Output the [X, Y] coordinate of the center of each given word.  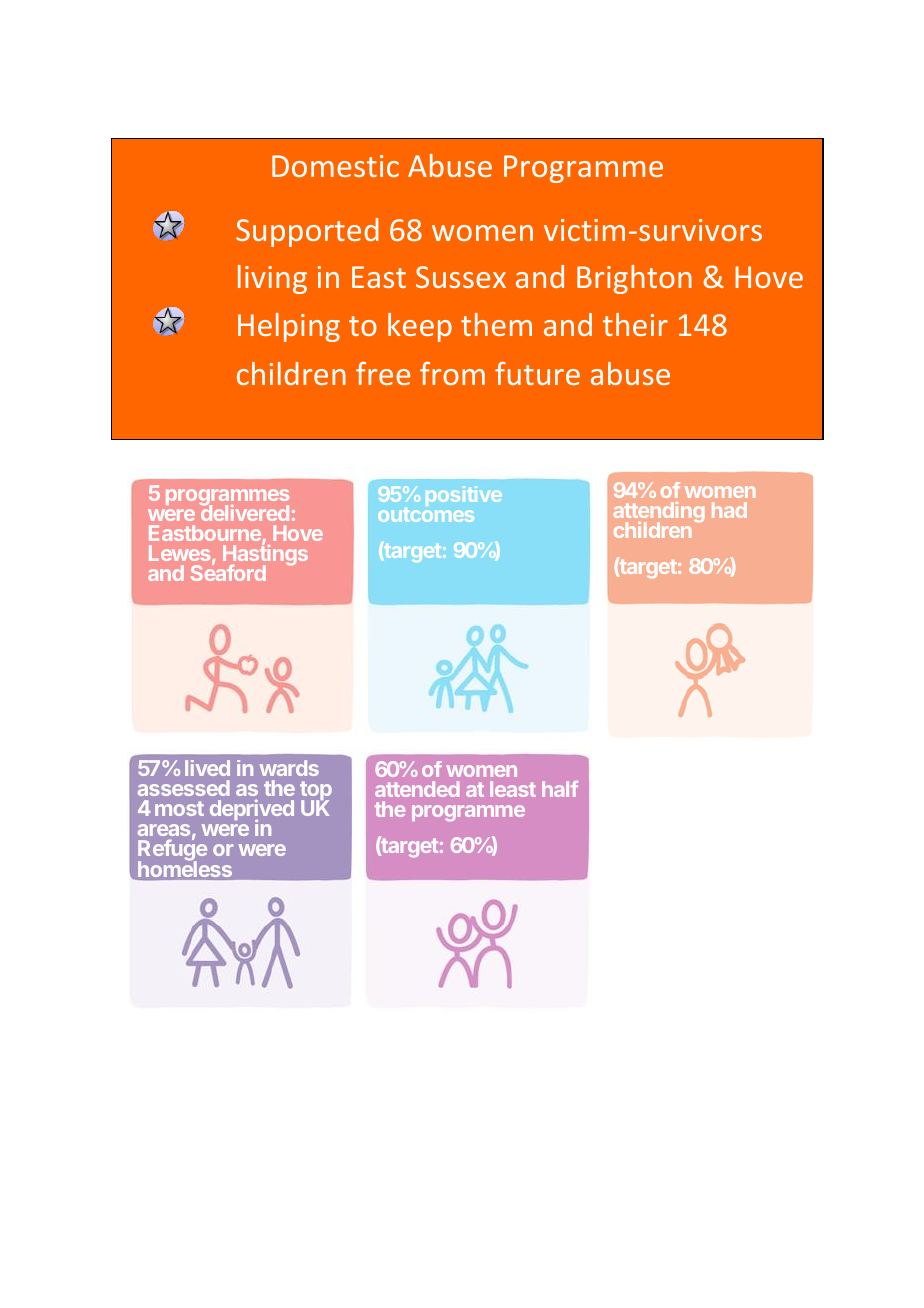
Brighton [634, 279]
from [452, 373]
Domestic [335, 166]
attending [659, 514]
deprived [252, 810]
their [635, 324]
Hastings [265, 556]
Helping [289, 327]
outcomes [426, 513]
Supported [307, 232]
